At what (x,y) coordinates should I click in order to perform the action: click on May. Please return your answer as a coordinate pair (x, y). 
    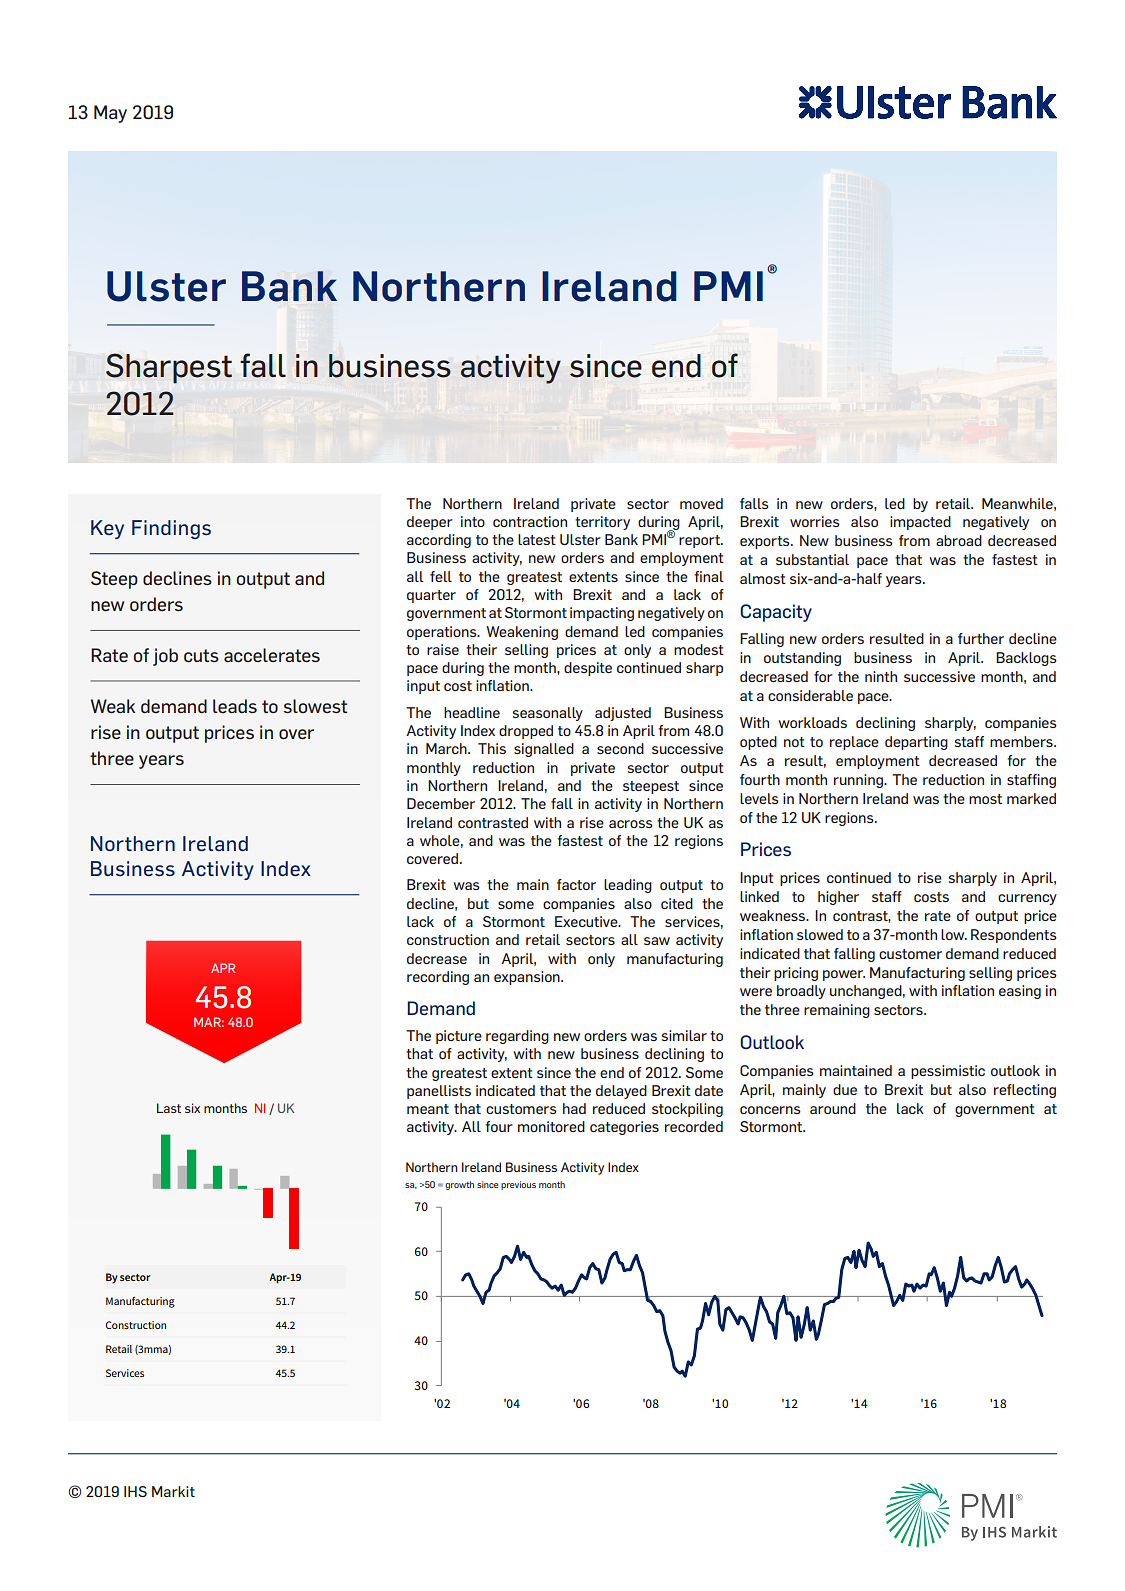
    Looking at the image, I should click on (110, 114).
